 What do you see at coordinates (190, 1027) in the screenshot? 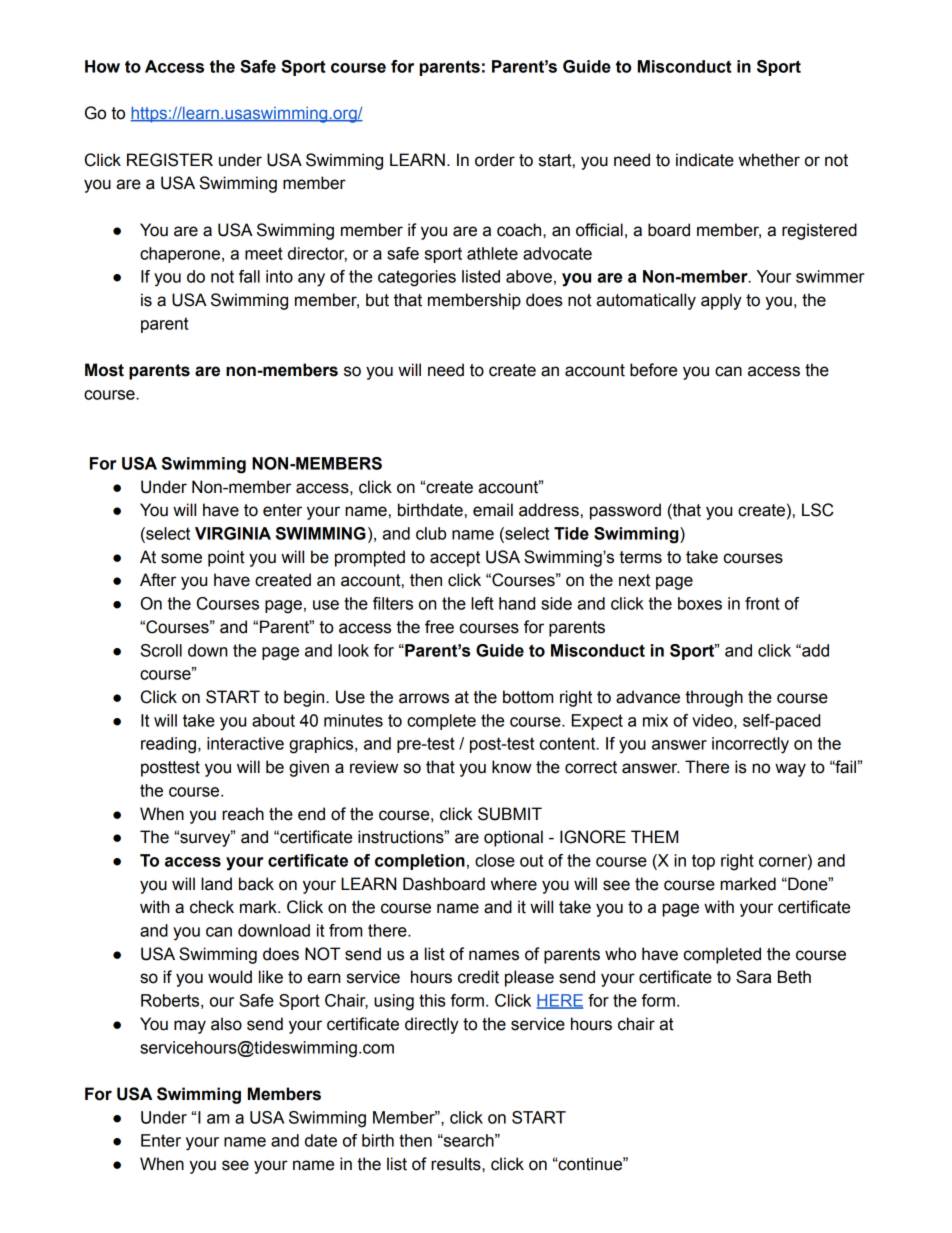
I see `may` at bounding box center [190, 1027].
